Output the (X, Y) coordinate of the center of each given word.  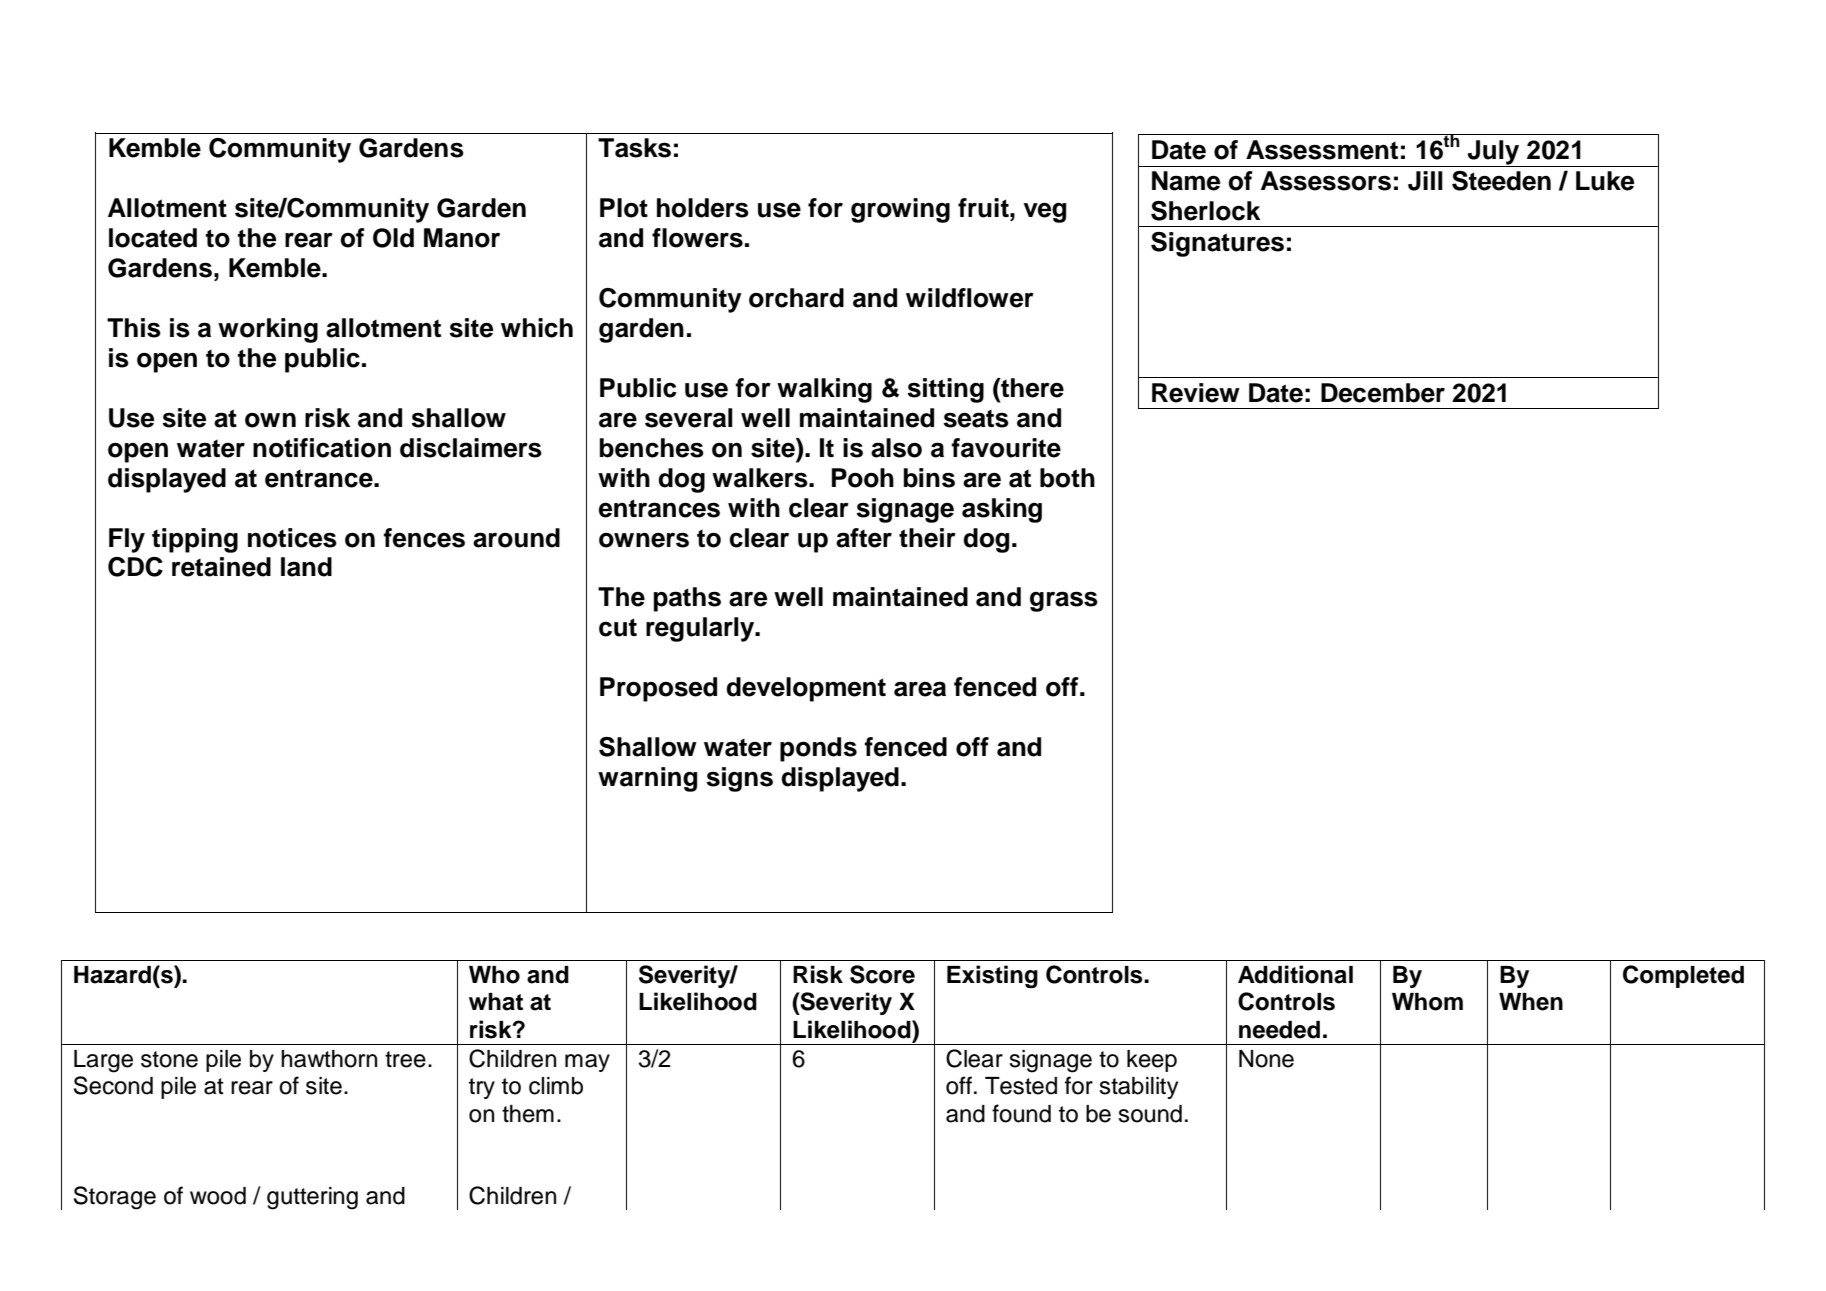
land (306, 567)
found (1021, 1113)
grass (1064, 601)
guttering (312, 1198)
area (920, 689)
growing (900, 210)
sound (1150, 1114)
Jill (1425, 181)
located (153, 238)
